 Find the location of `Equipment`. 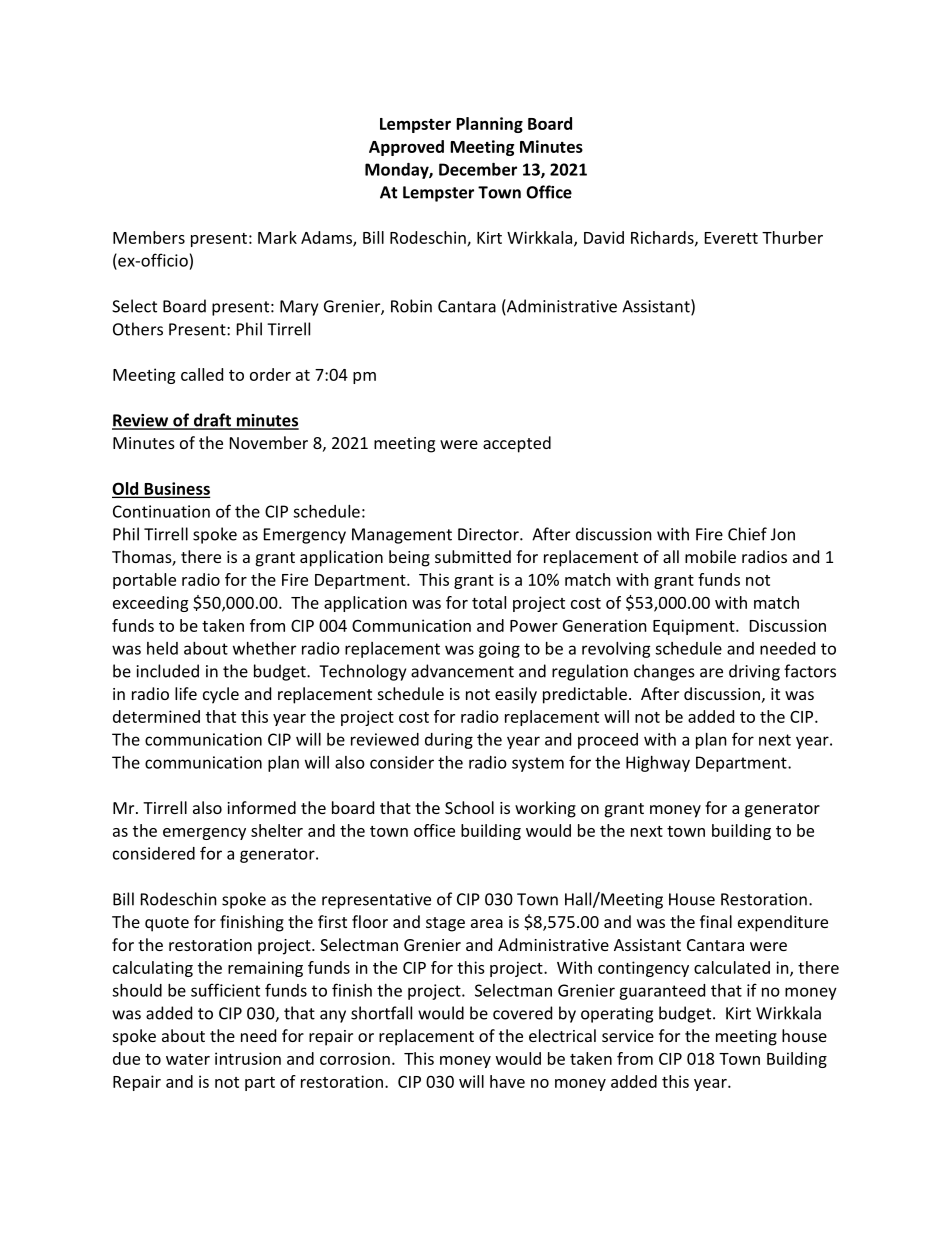

Equipment is located at coordinates (695, 627).
